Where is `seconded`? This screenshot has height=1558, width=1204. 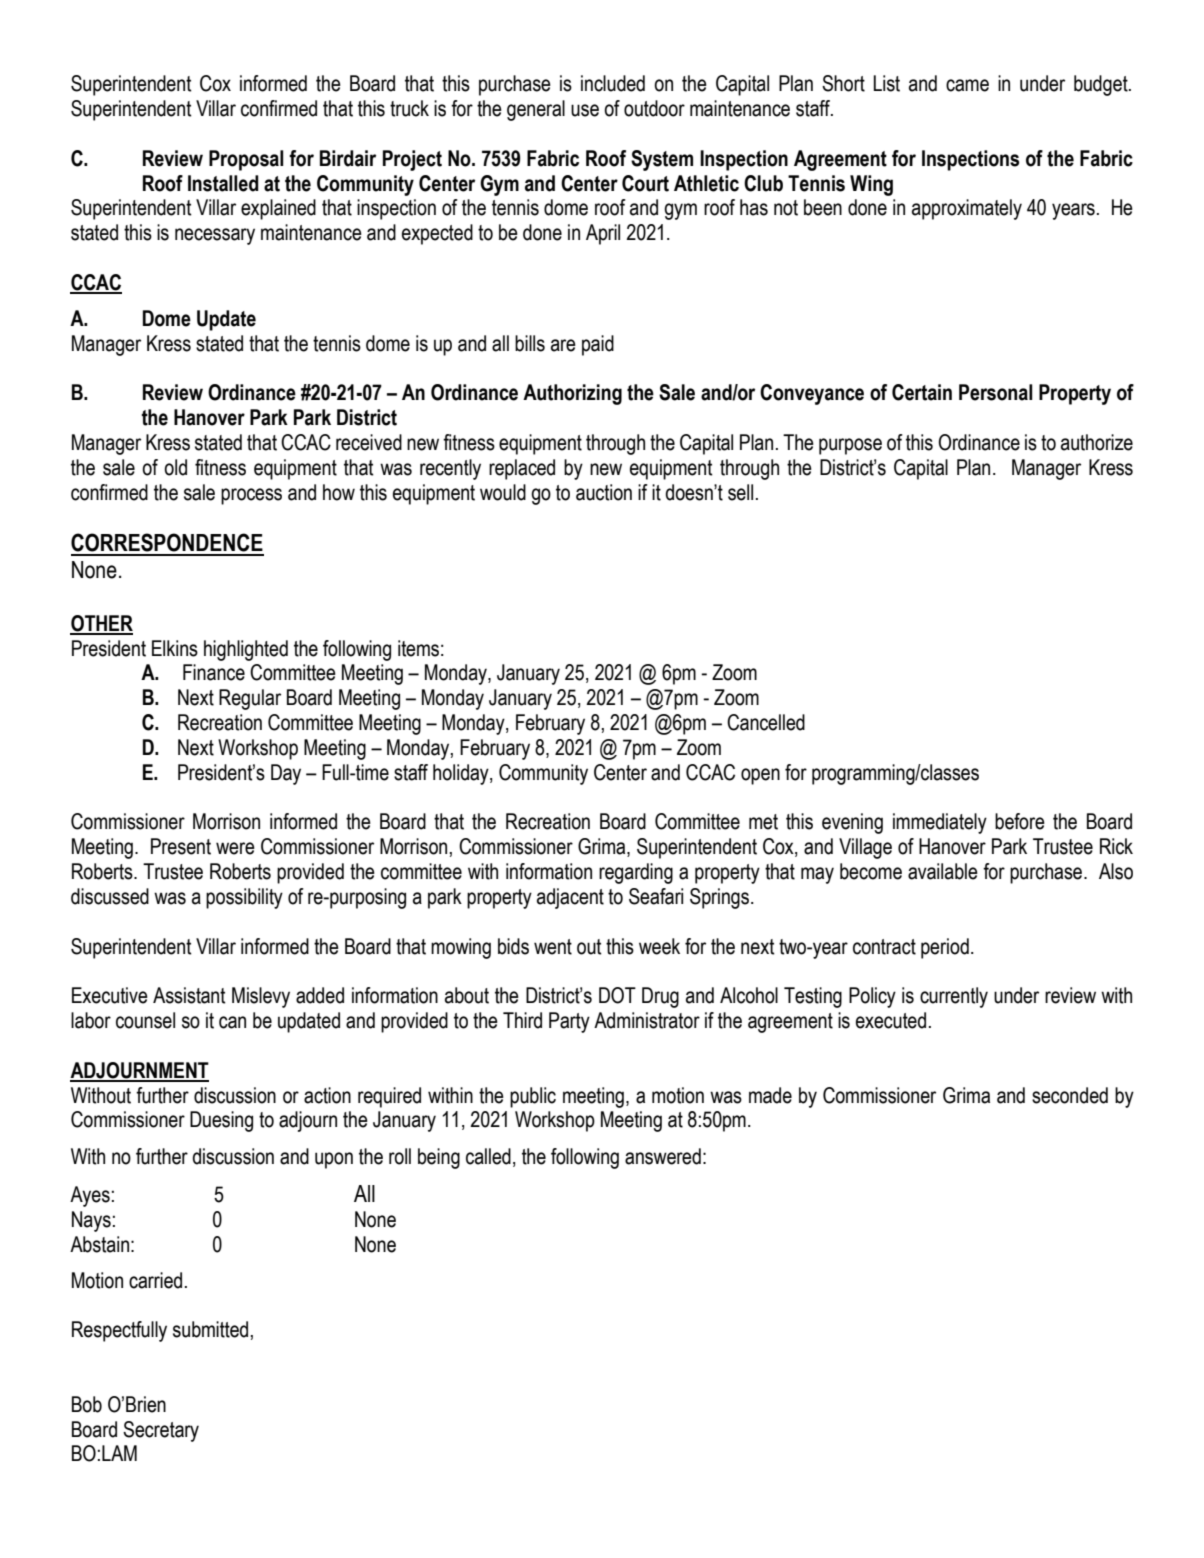 seconded is located at coordinates (1070, 1095).
